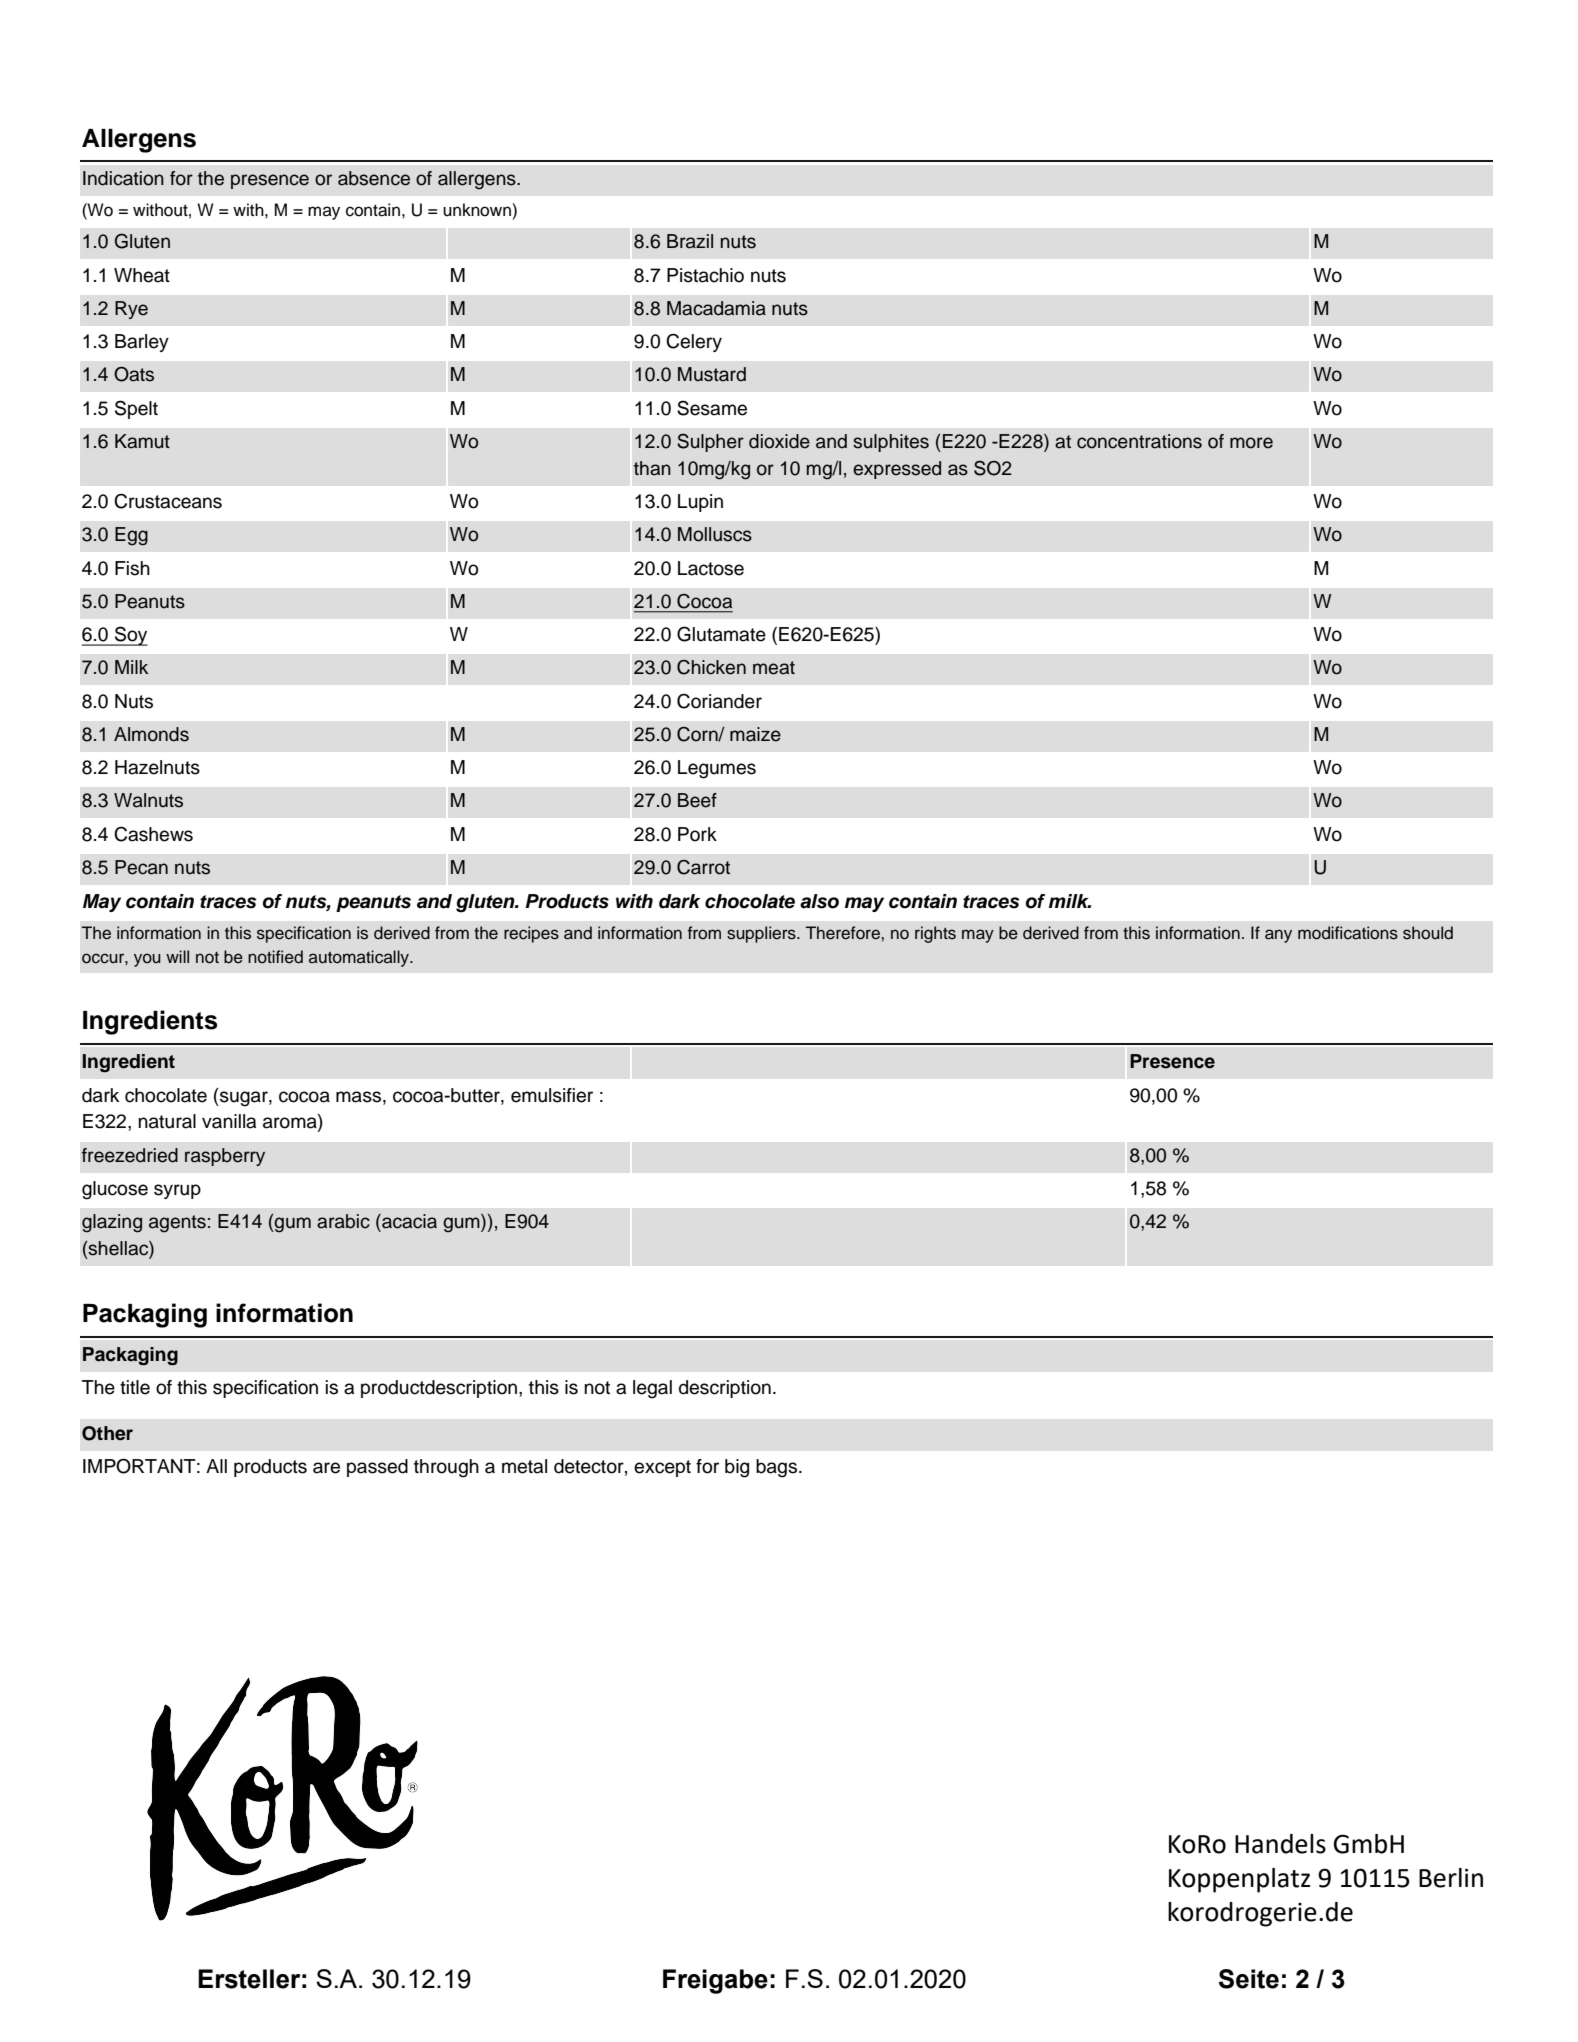 This document has width=1578, height=2042. I want to click on absence, so click(374, 178).
